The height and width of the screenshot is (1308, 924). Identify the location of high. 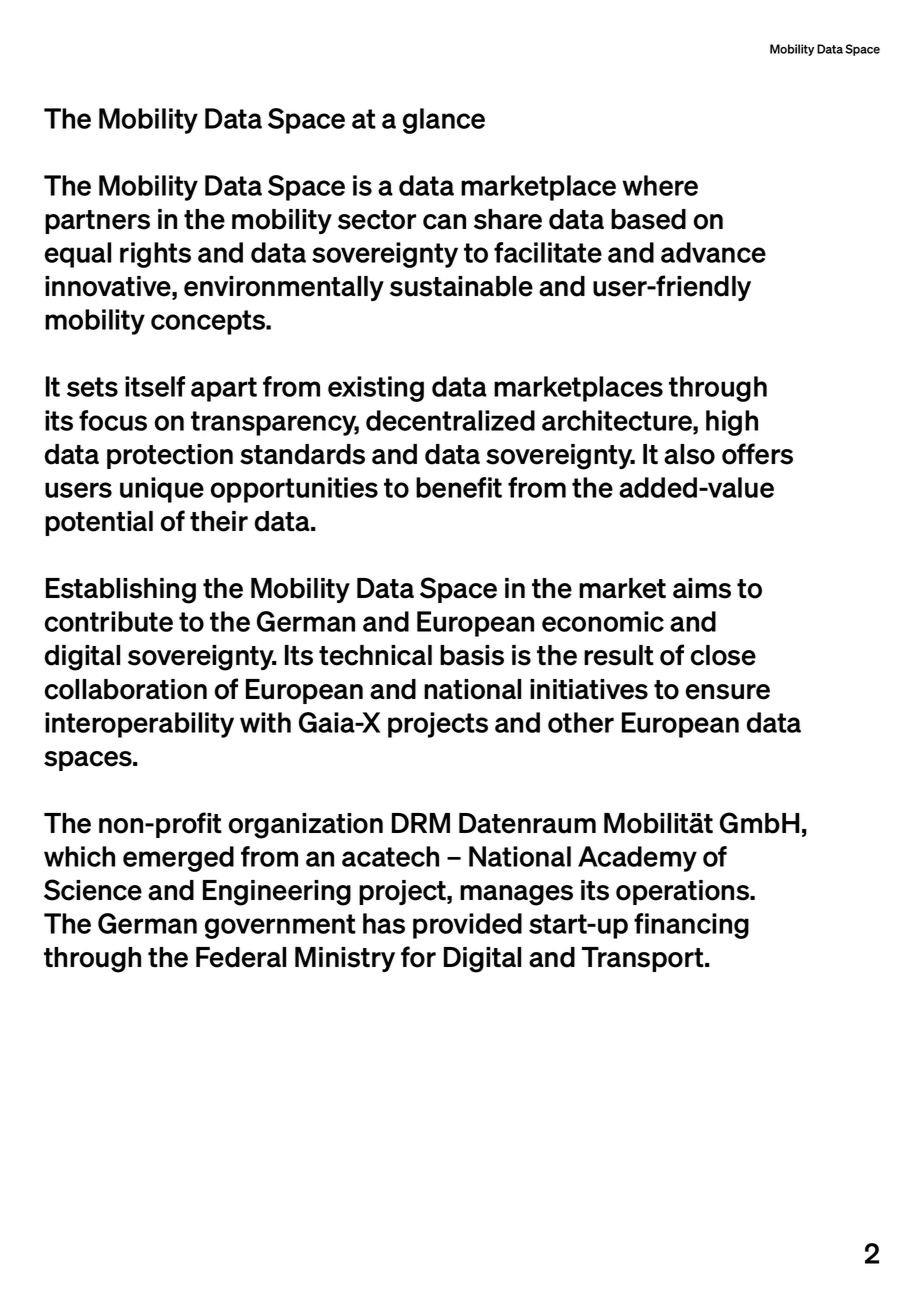
(732, 423).
